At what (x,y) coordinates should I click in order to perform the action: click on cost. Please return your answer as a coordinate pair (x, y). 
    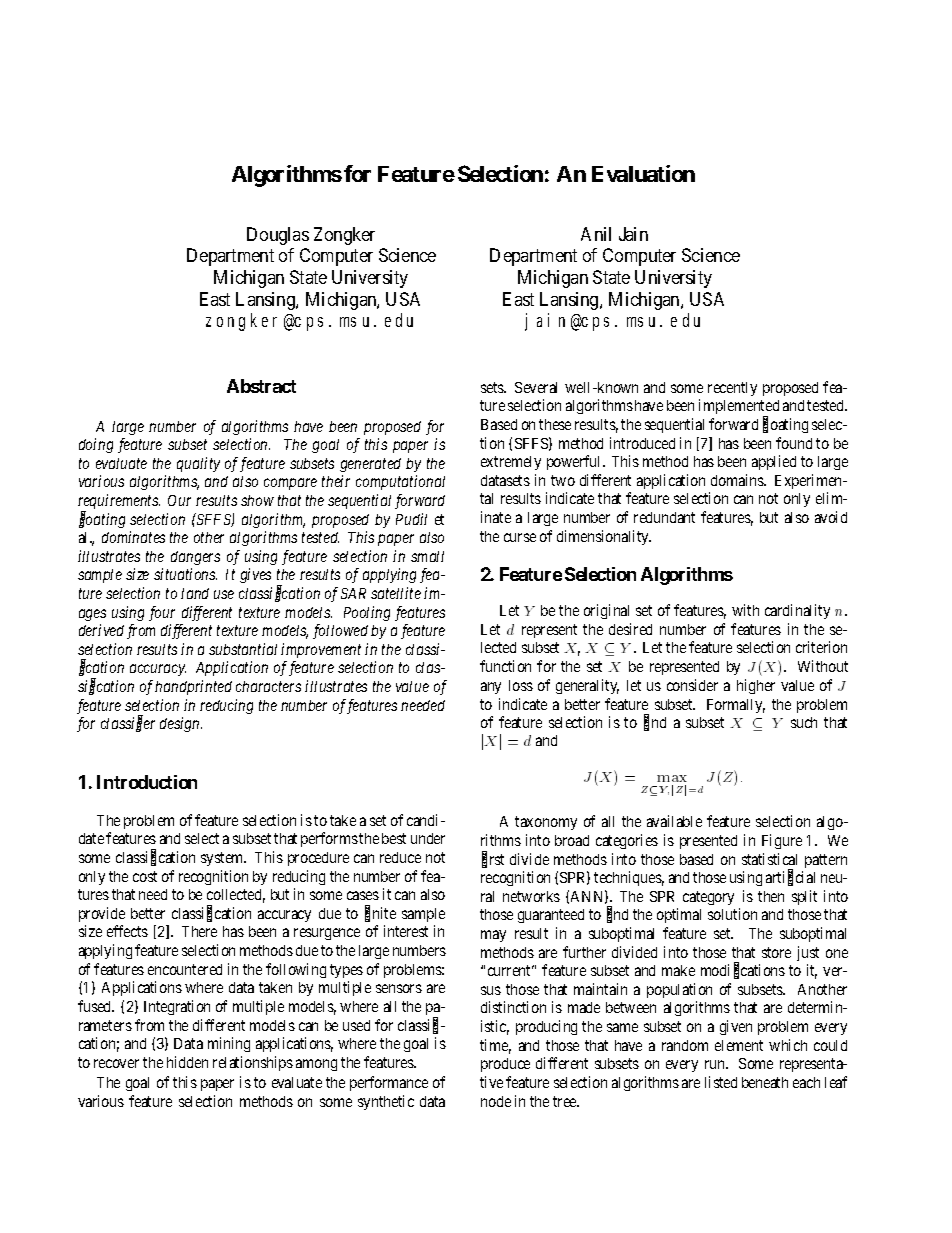
    Looking at the image, I should click on (145, 876).
